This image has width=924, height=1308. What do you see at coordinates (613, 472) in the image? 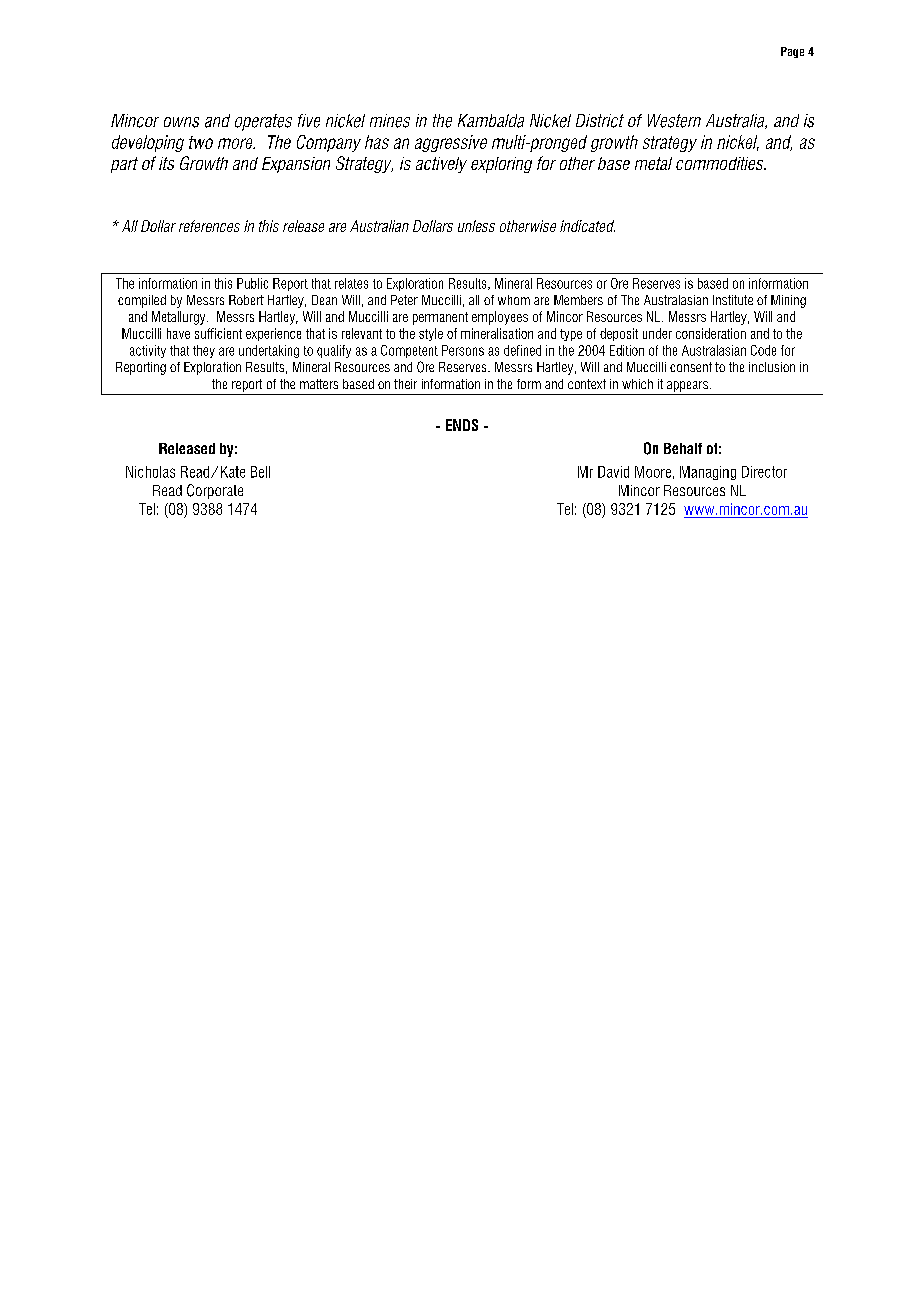
I see `David` at bounding box center [613, 472].
